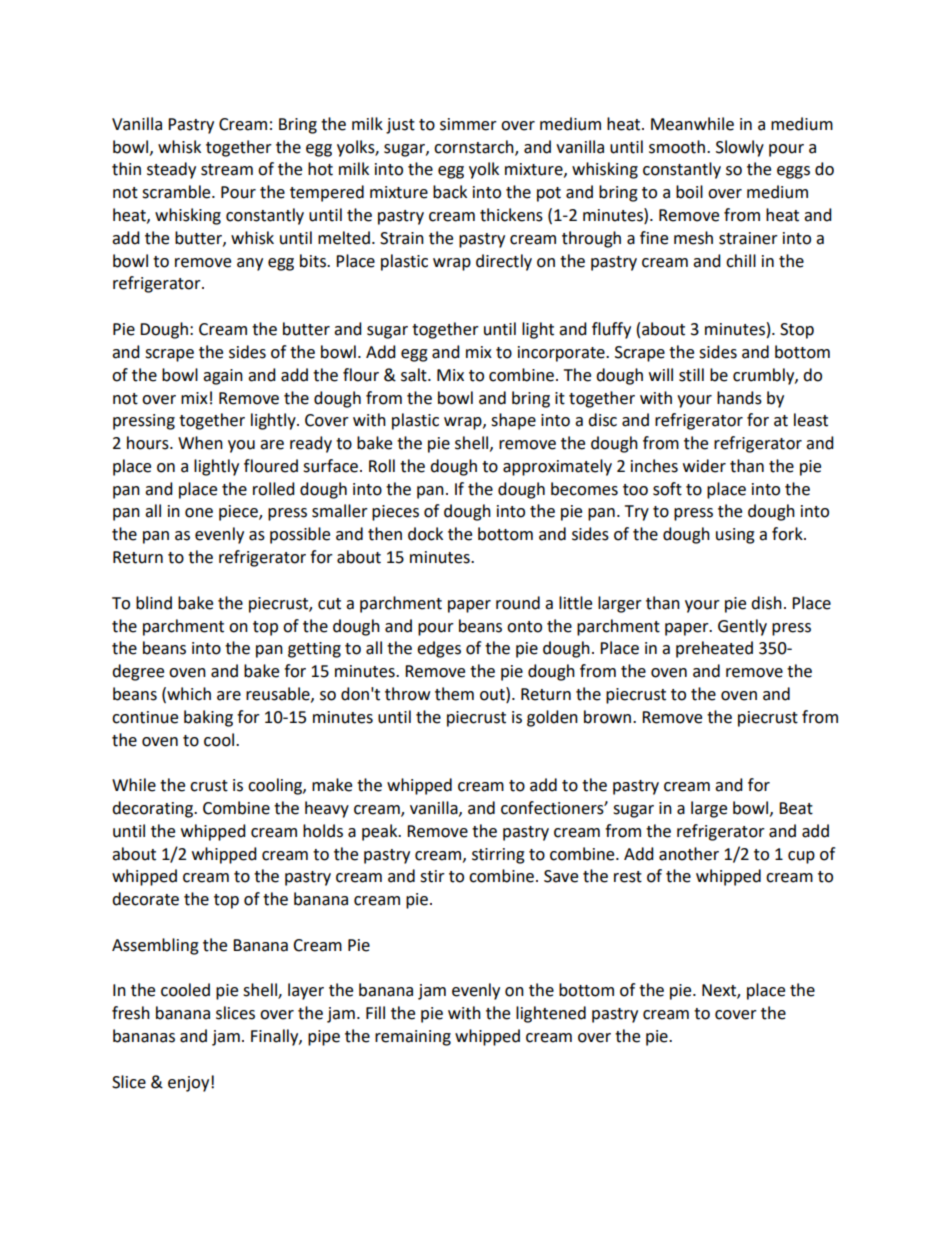 Image resolution: width=952 pixels, height=1233 pixels. I want to click on baking, so click(208, 718).
